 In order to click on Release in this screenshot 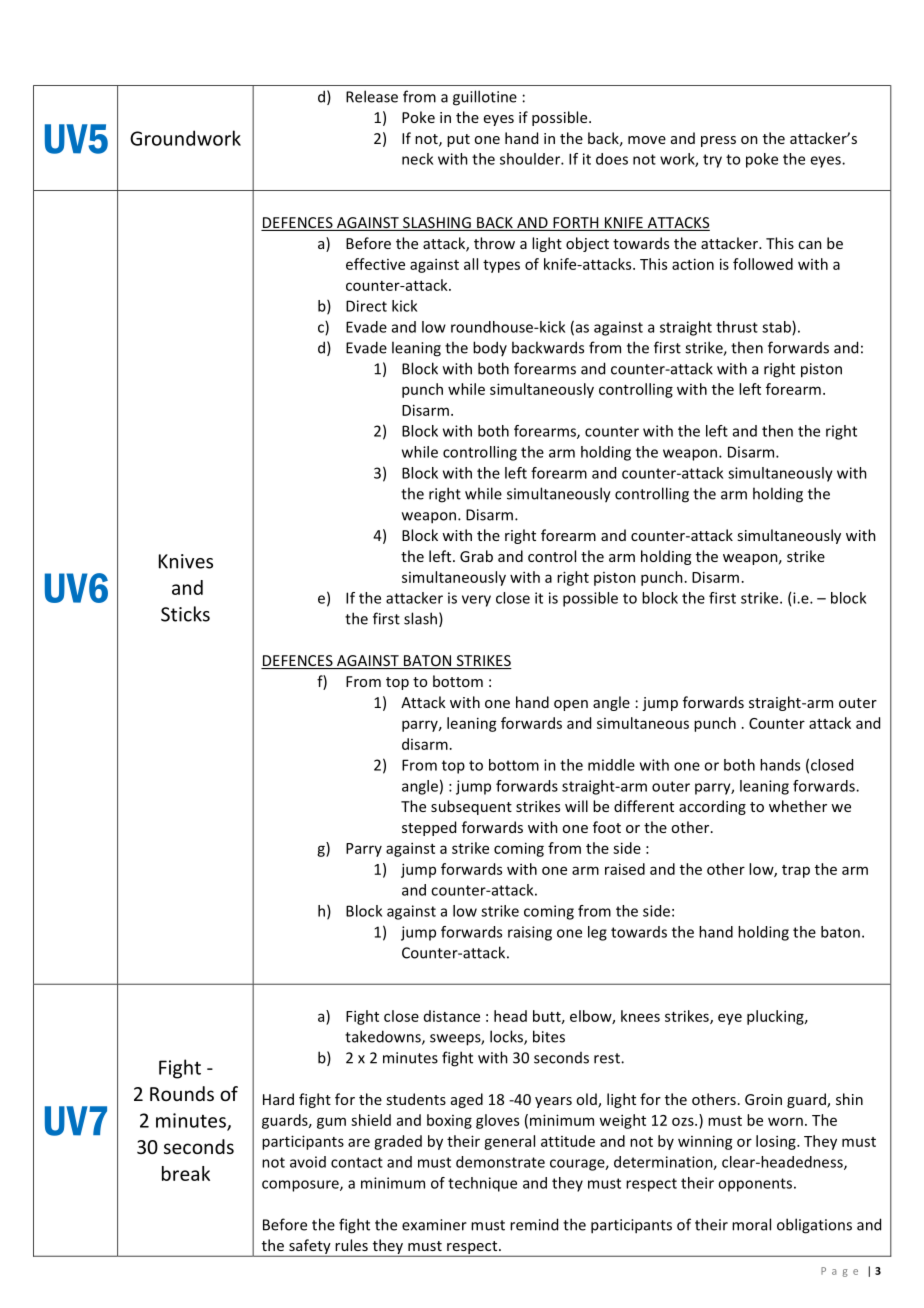, I will do `click(372, 96)`.
